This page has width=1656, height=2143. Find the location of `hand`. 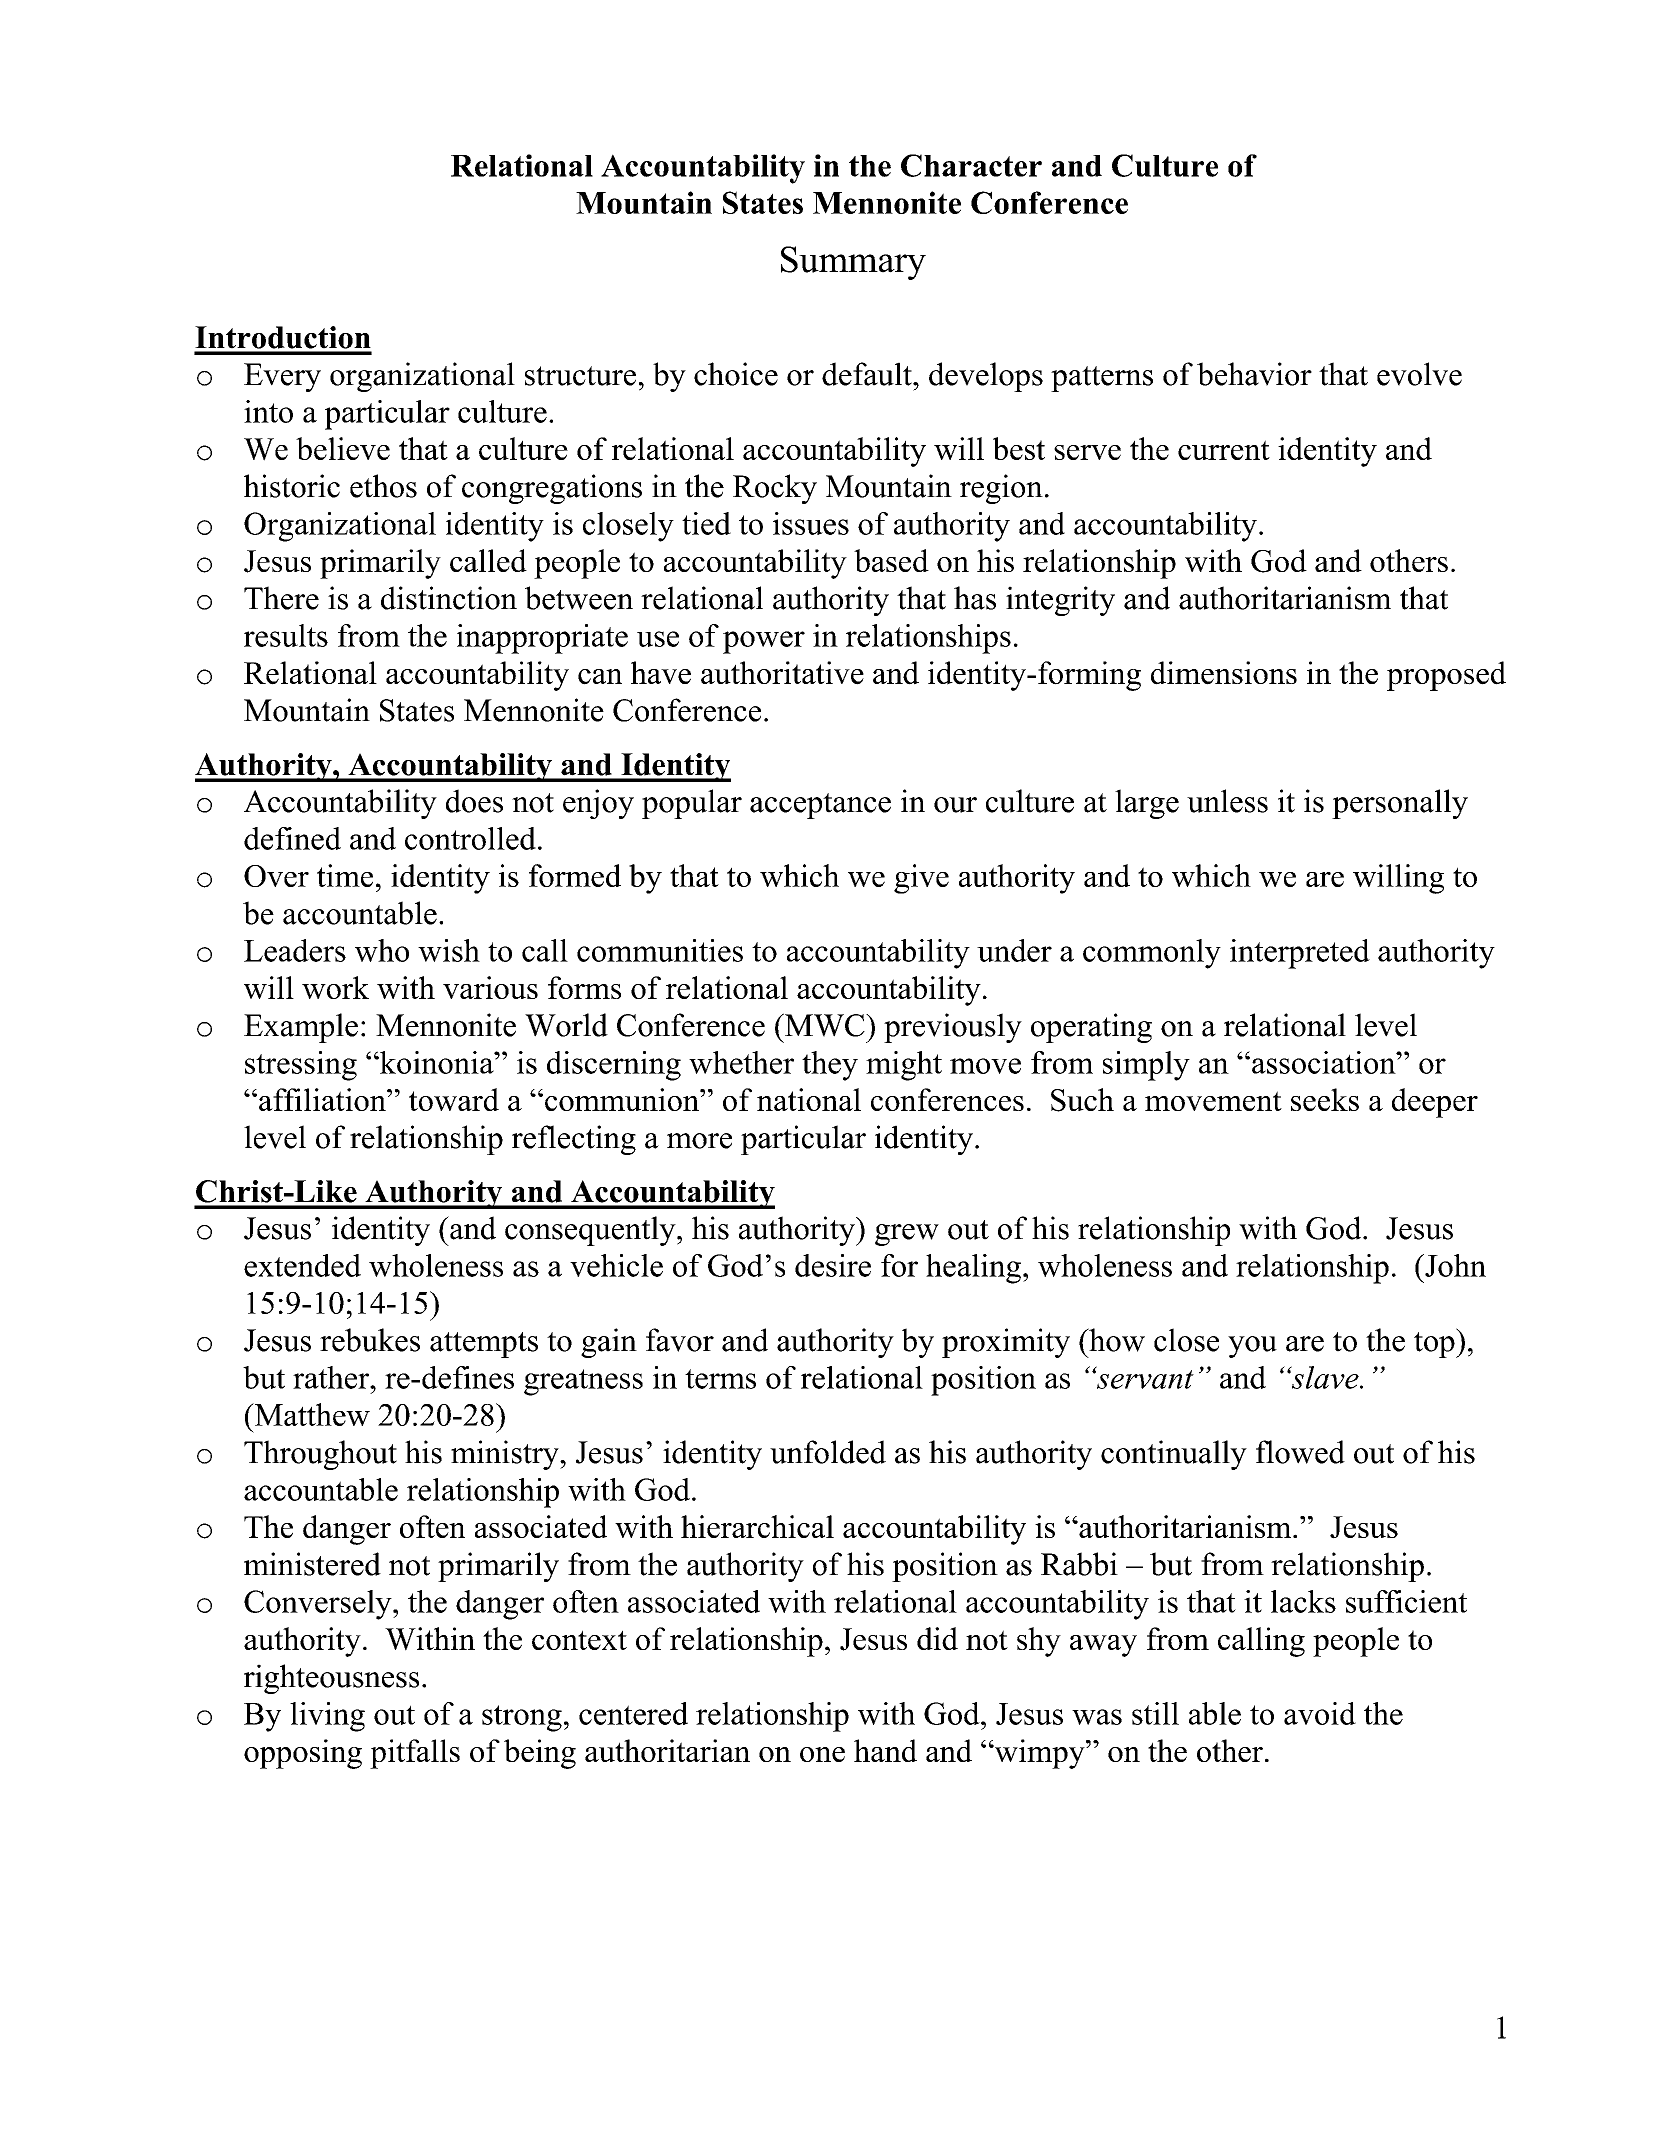

hand is located at coordinates (885, 1750).
